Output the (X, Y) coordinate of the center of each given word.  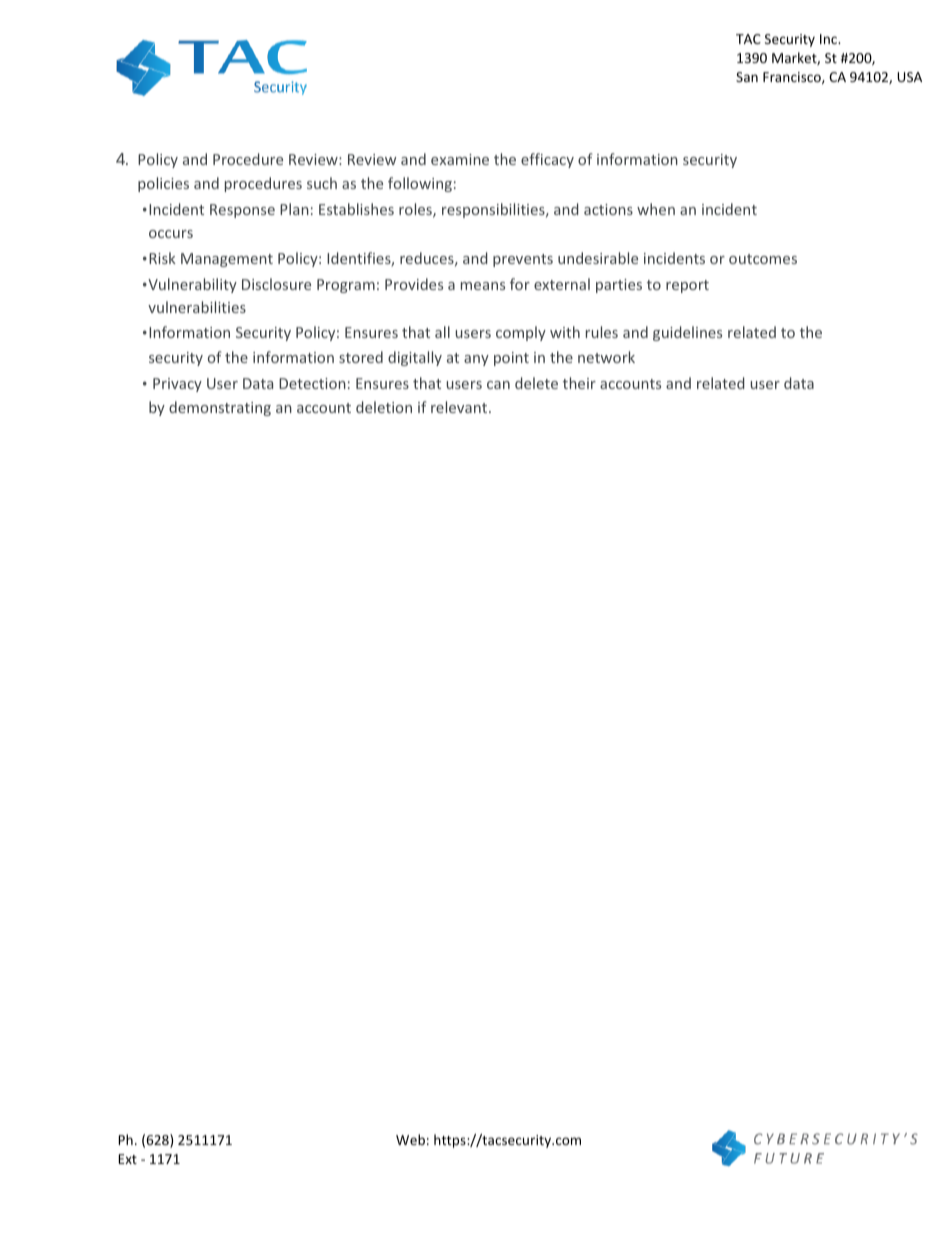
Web (410, 1139)
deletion (384, 407)
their (579, 383)
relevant (460, 407)
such (322, 183)
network (606, 357)
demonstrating (220, 408)
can (498, 385)
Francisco (793, 78)
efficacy (547, 160)
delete (536, 383)
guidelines (687, 333)
